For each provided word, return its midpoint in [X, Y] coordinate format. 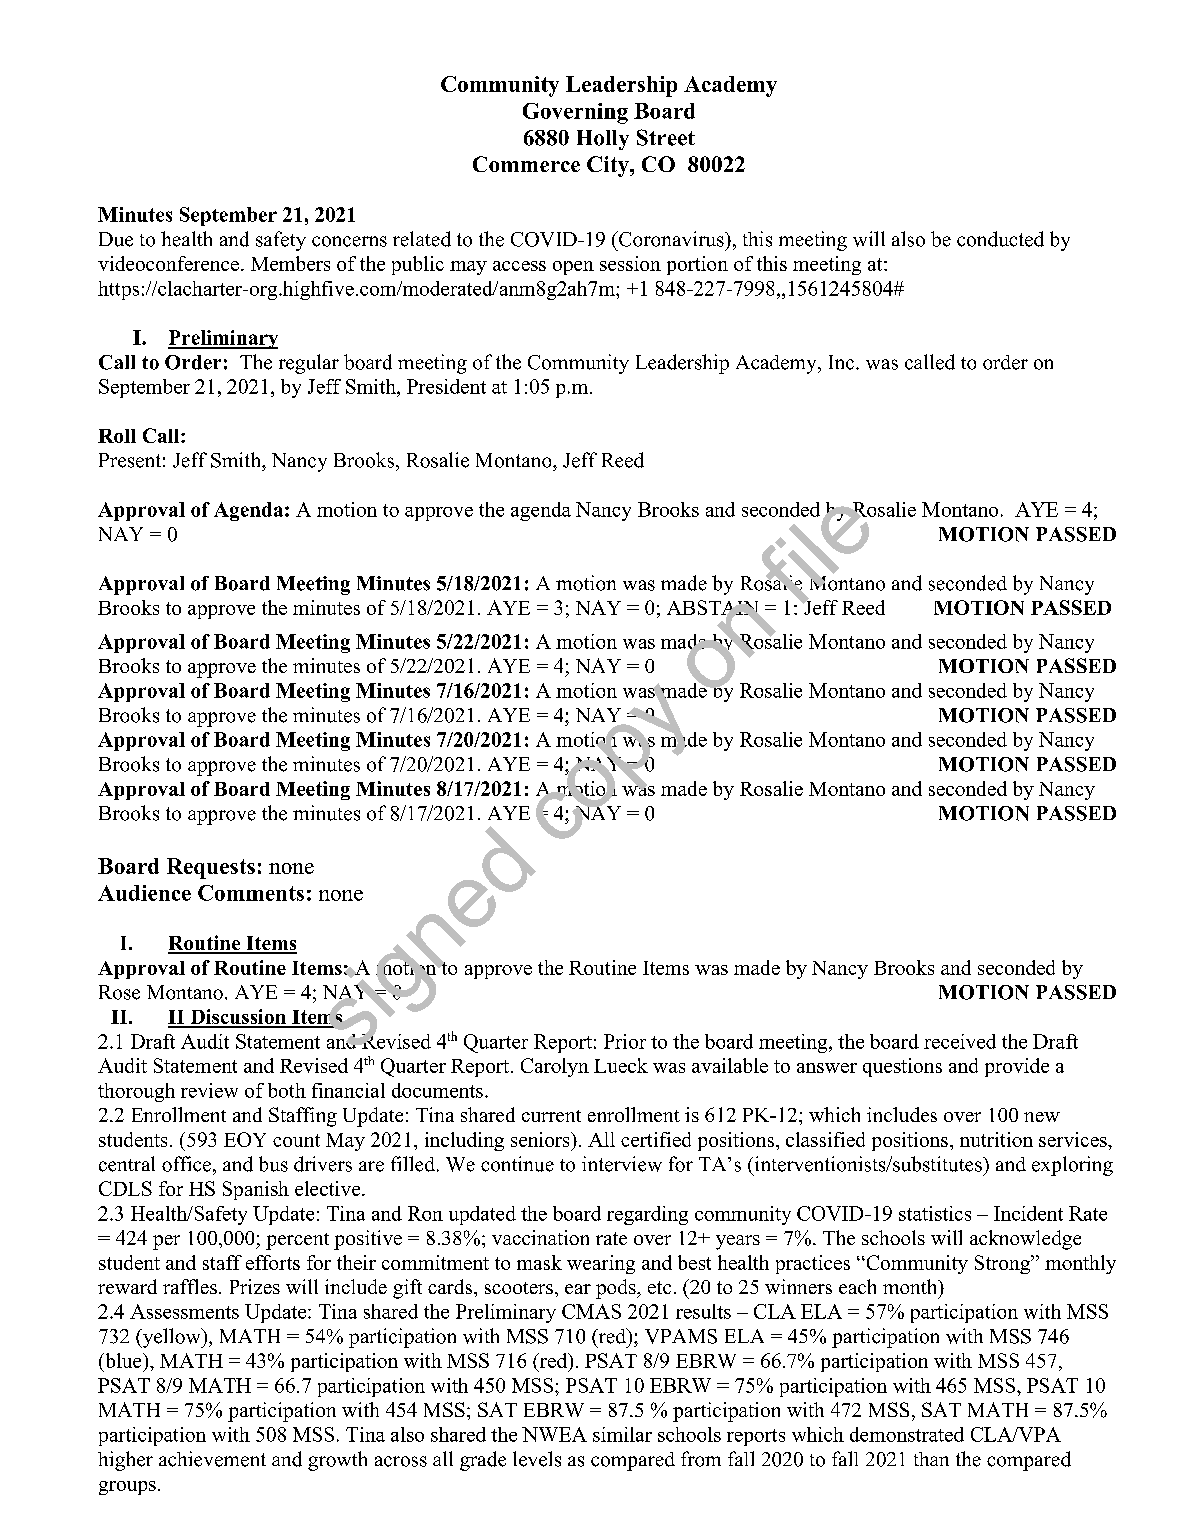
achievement [212, 1459]
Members [290, 263]
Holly [603, 140]
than [931, 1459]
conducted [1000, 239]
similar [622, 1434]
